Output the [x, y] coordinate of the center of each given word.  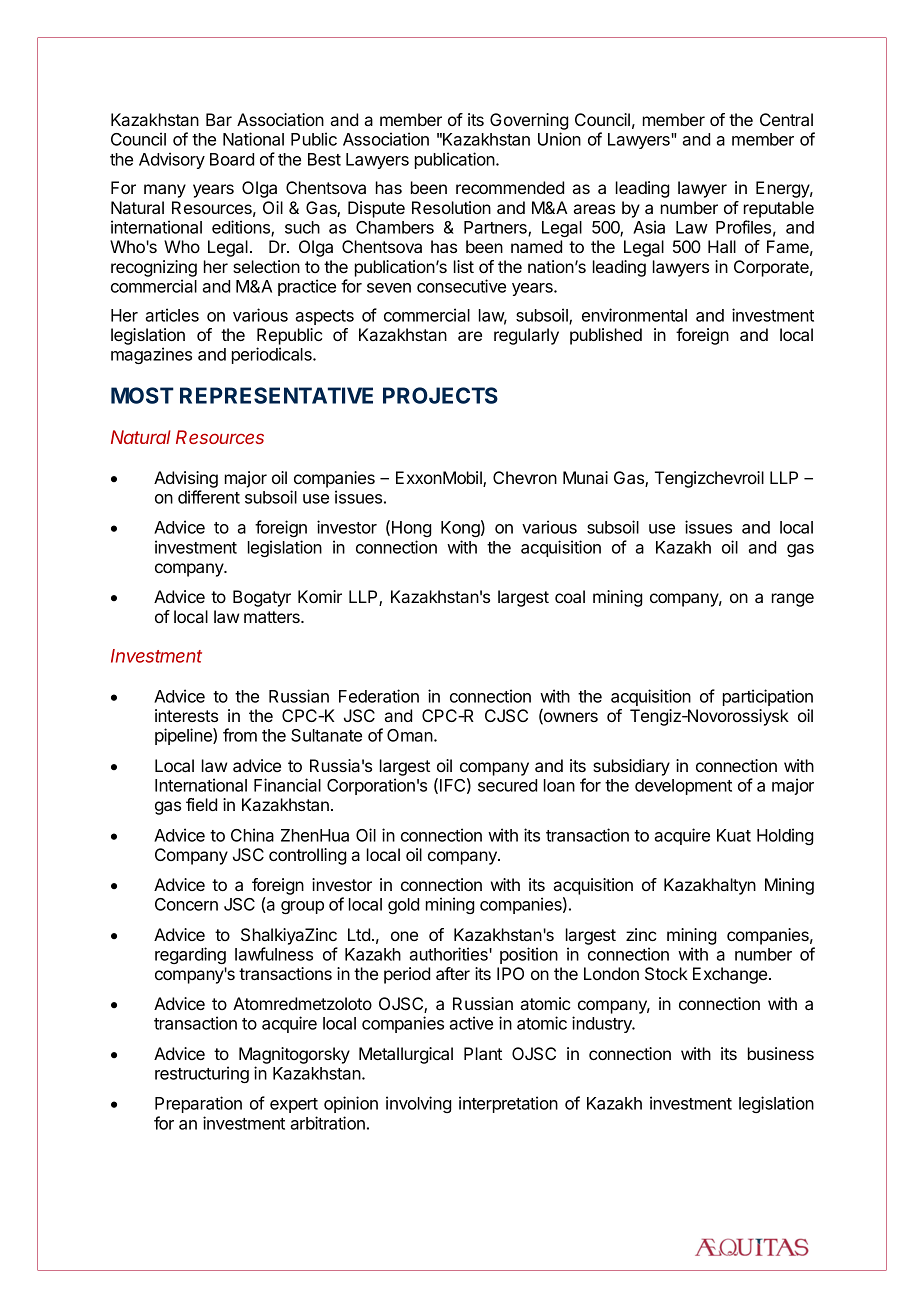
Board [232, 159]
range [793, 600]
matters [273, 617]
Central [786, 119]
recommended [510, 187]
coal [570, 596]
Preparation [198, 1104]
